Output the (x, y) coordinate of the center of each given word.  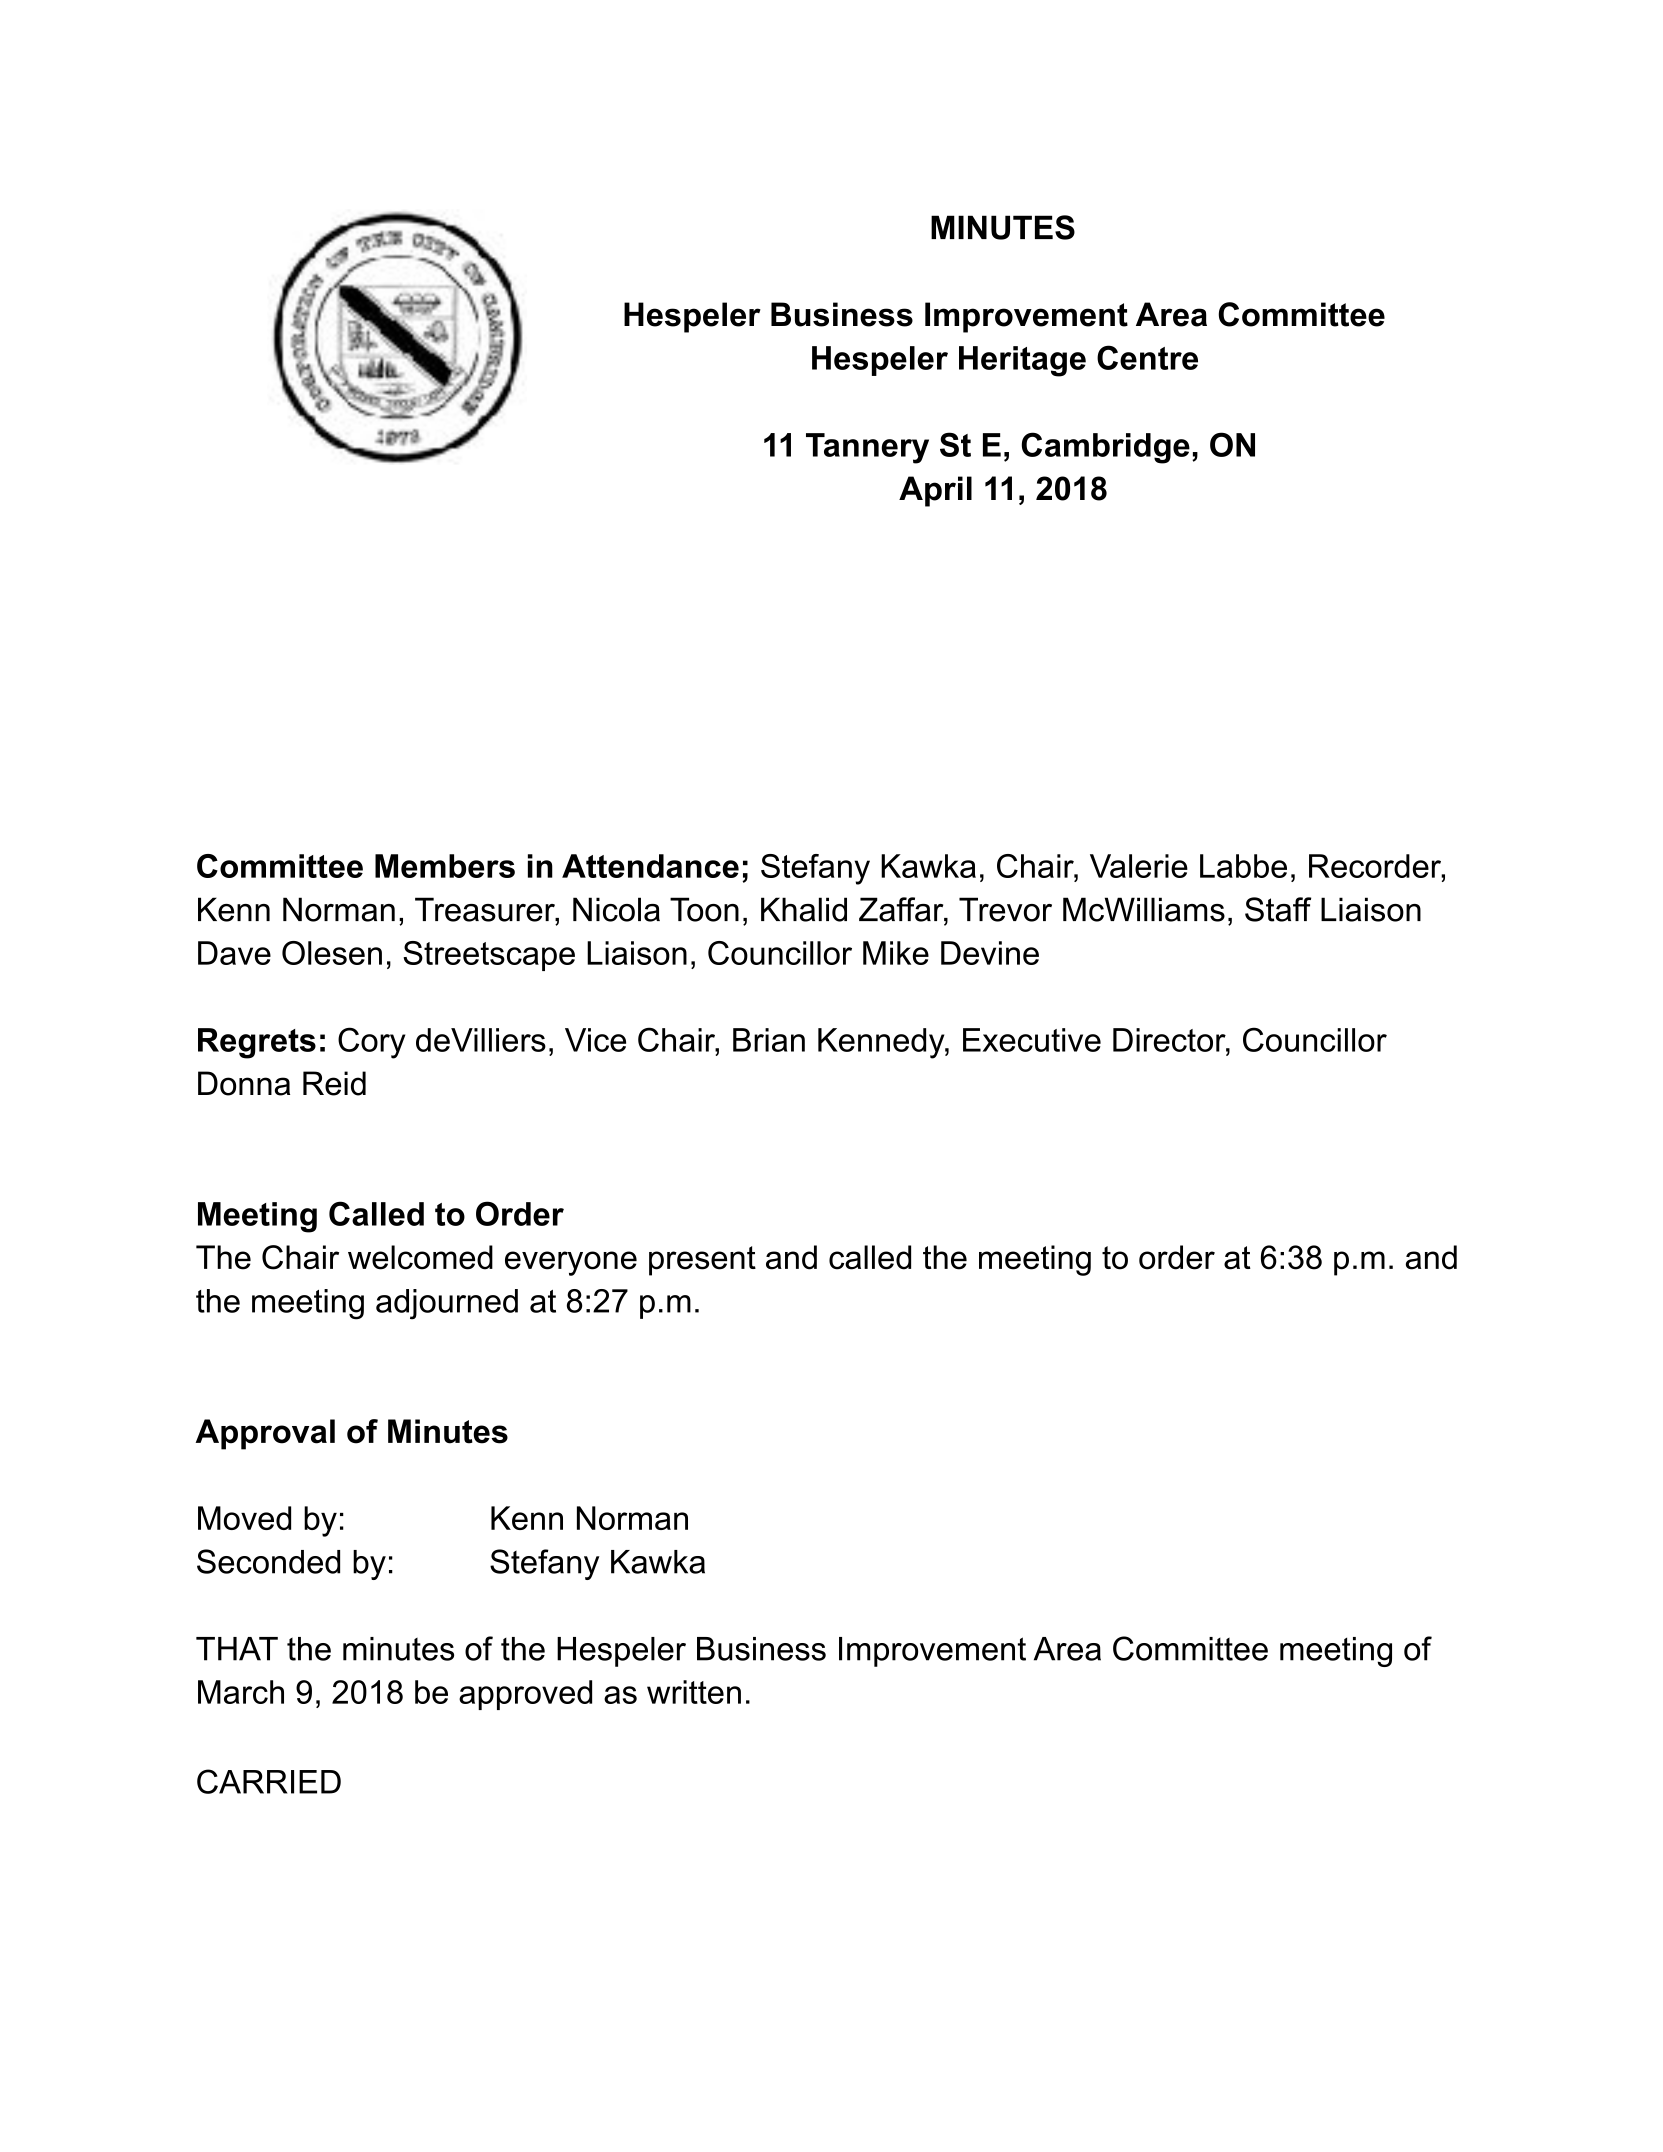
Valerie (1139, 866)
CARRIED (269, 1781)
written (694, 1692)
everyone (571, 1263)
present (702, 1261)
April (935, 491)
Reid (334, 1083)
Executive (1032, 1040)
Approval (265, 1434)
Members (445, 866)
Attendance (650, 866)
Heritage (1022, 361)
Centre (1147, 357)
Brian (769, 1040)
